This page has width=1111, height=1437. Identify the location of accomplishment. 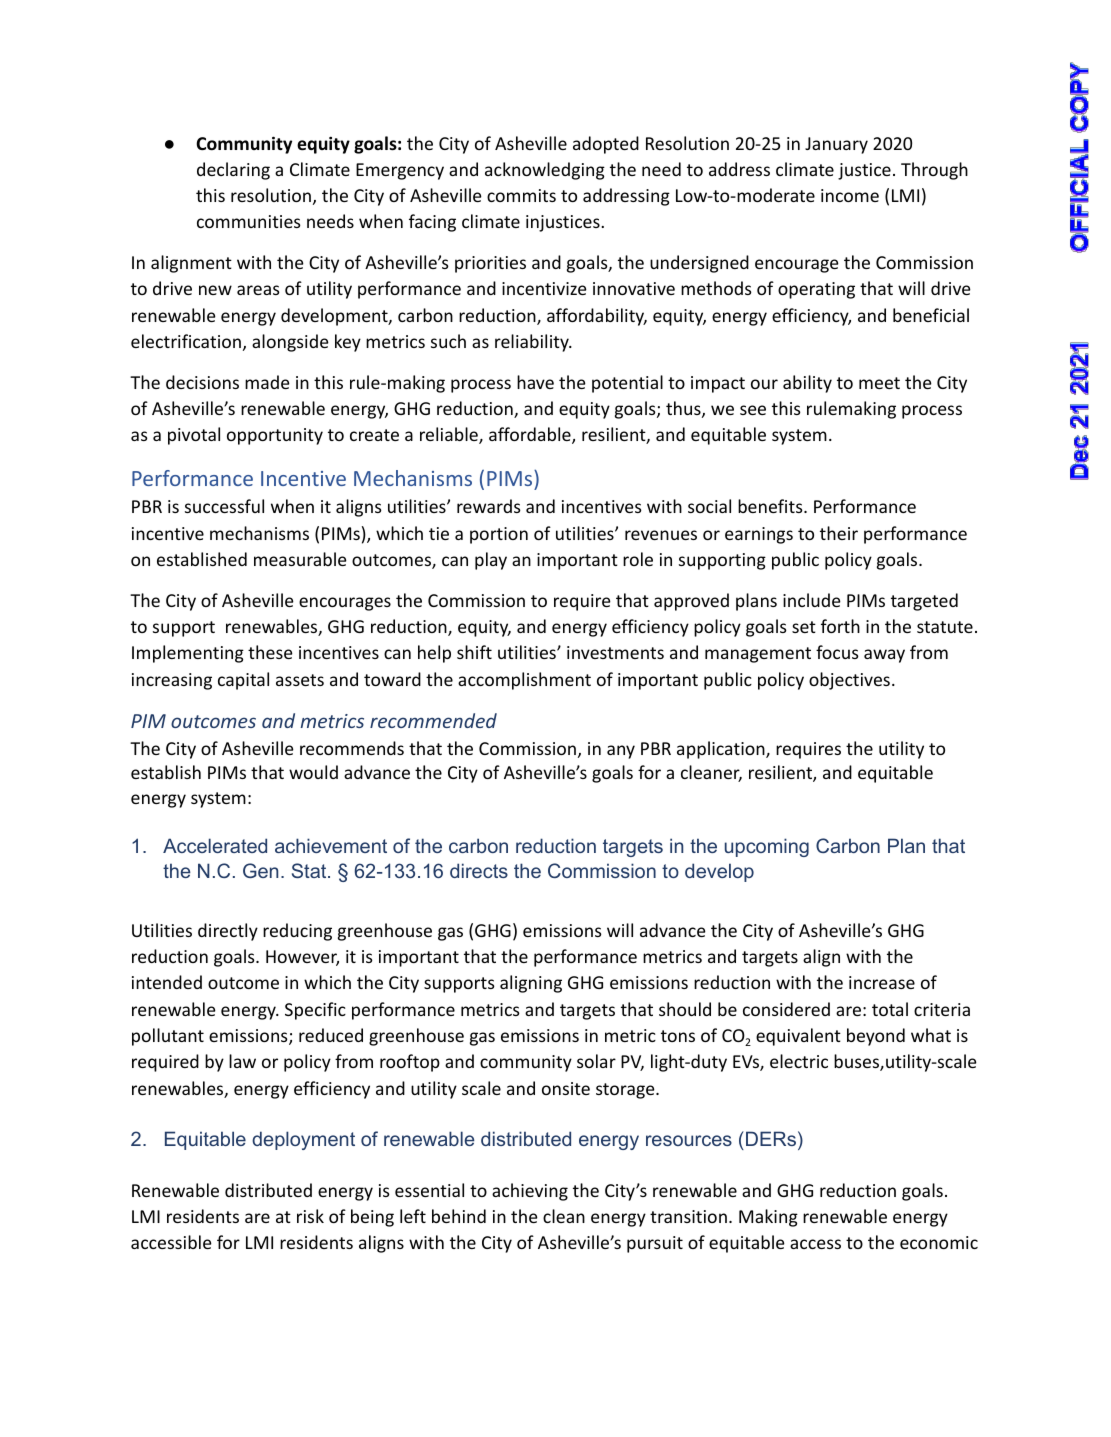
(524, 681).
